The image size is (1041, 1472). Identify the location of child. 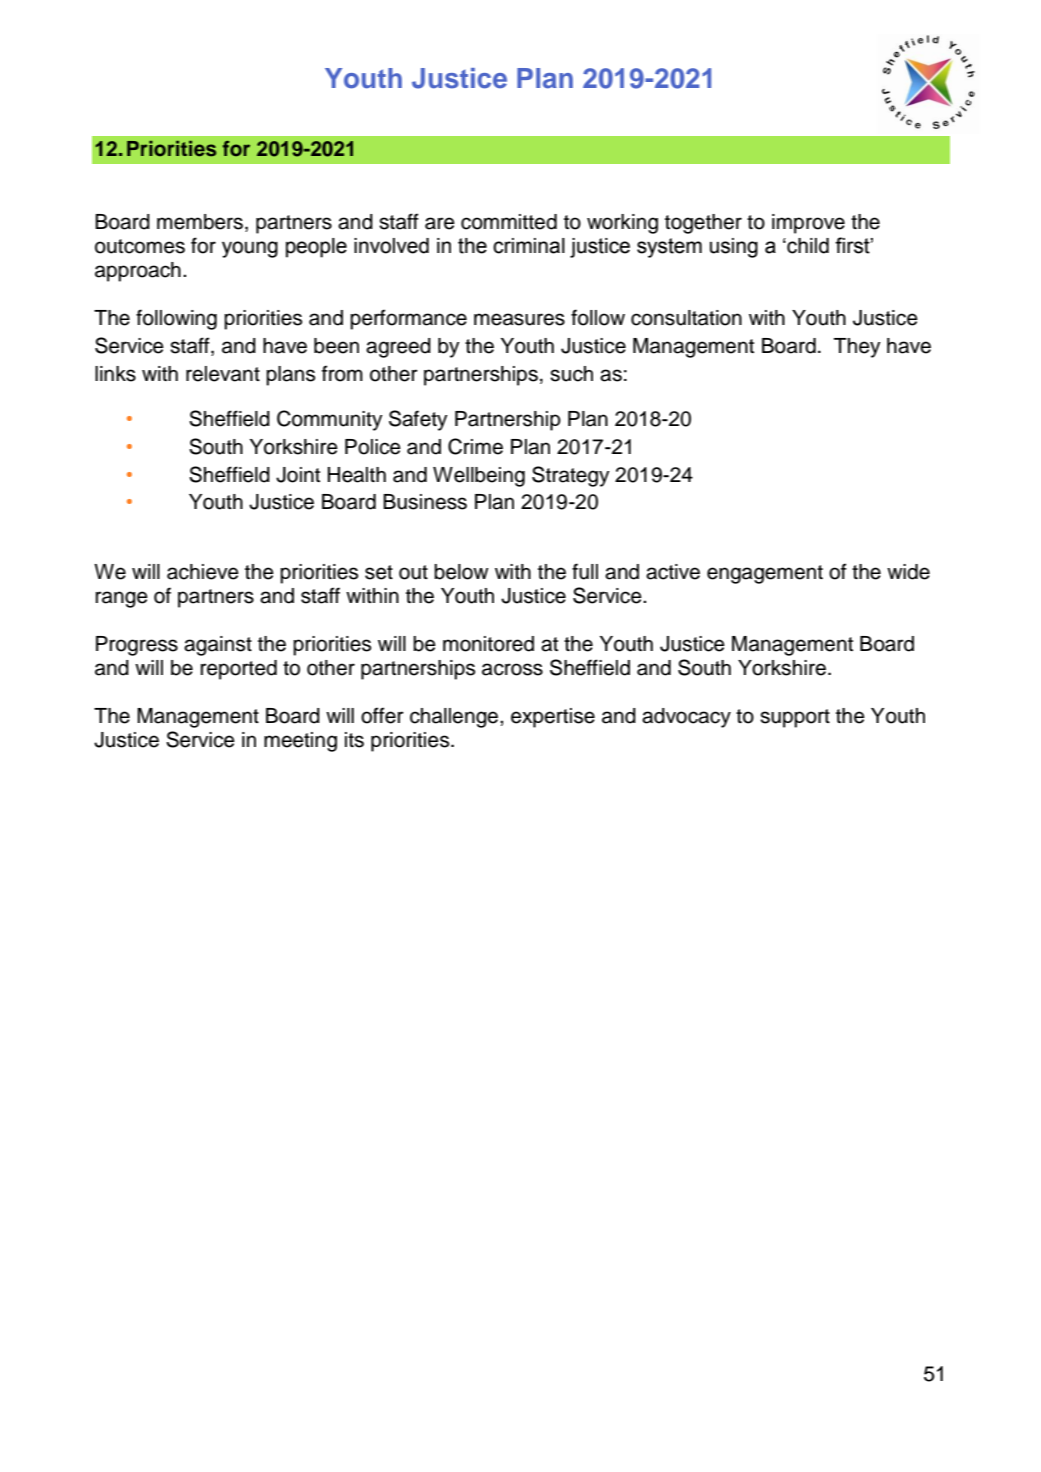
(807, 246).
